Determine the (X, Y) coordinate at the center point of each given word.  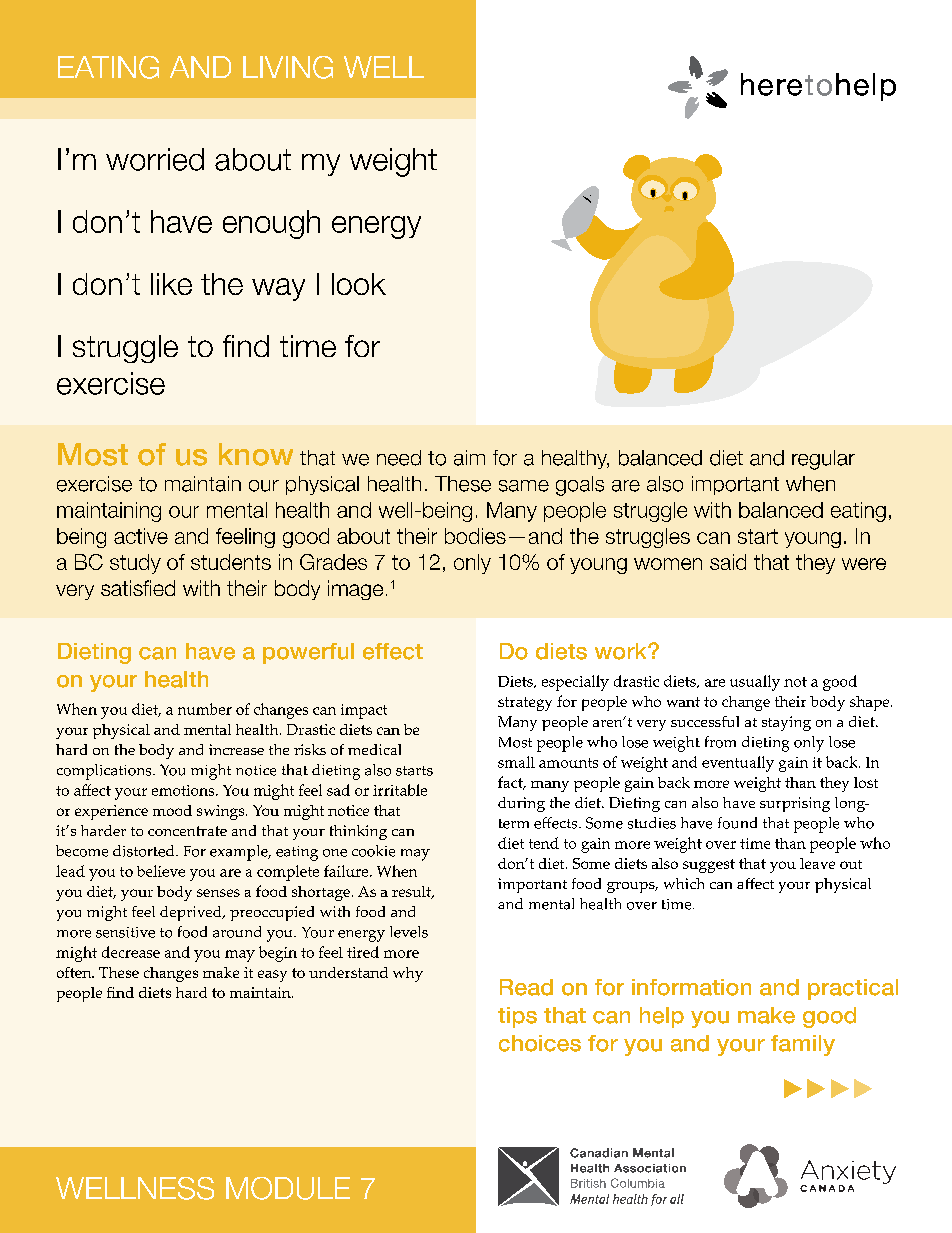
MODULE (288, 1188)
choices (540, 1043)
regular (823, 460)
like (171, 284)
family (803, 1045)
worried (155, 159)
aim (469, 458)
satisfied (138, 588)
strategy (525, 704)
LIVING (288, 67)
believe (161, 871)
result (413, 892)
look (359, 284)
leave (817, 863)
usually (755, 683)
